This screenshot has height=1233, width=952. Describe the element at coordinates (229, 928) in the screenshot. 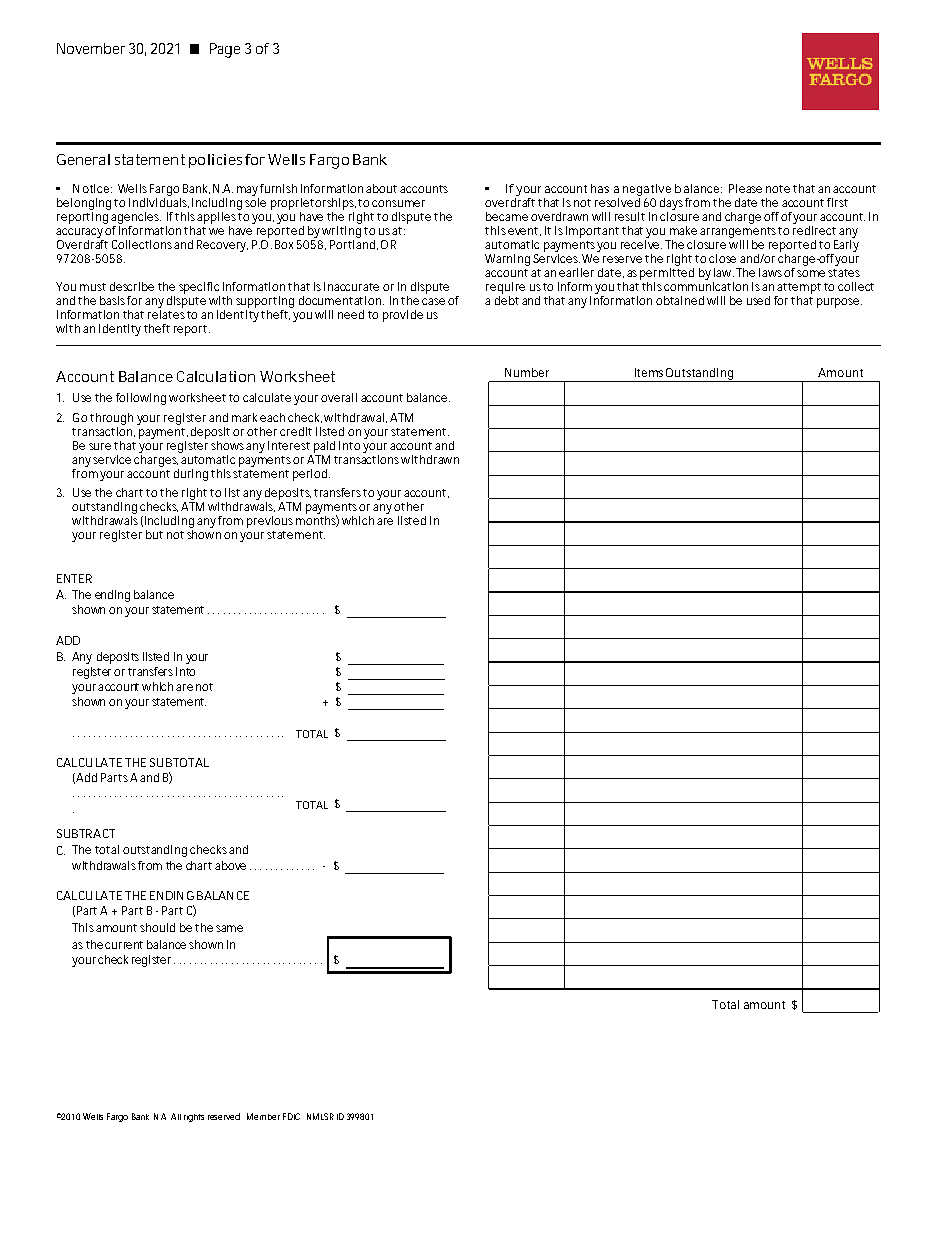

I see `same` at that location.
